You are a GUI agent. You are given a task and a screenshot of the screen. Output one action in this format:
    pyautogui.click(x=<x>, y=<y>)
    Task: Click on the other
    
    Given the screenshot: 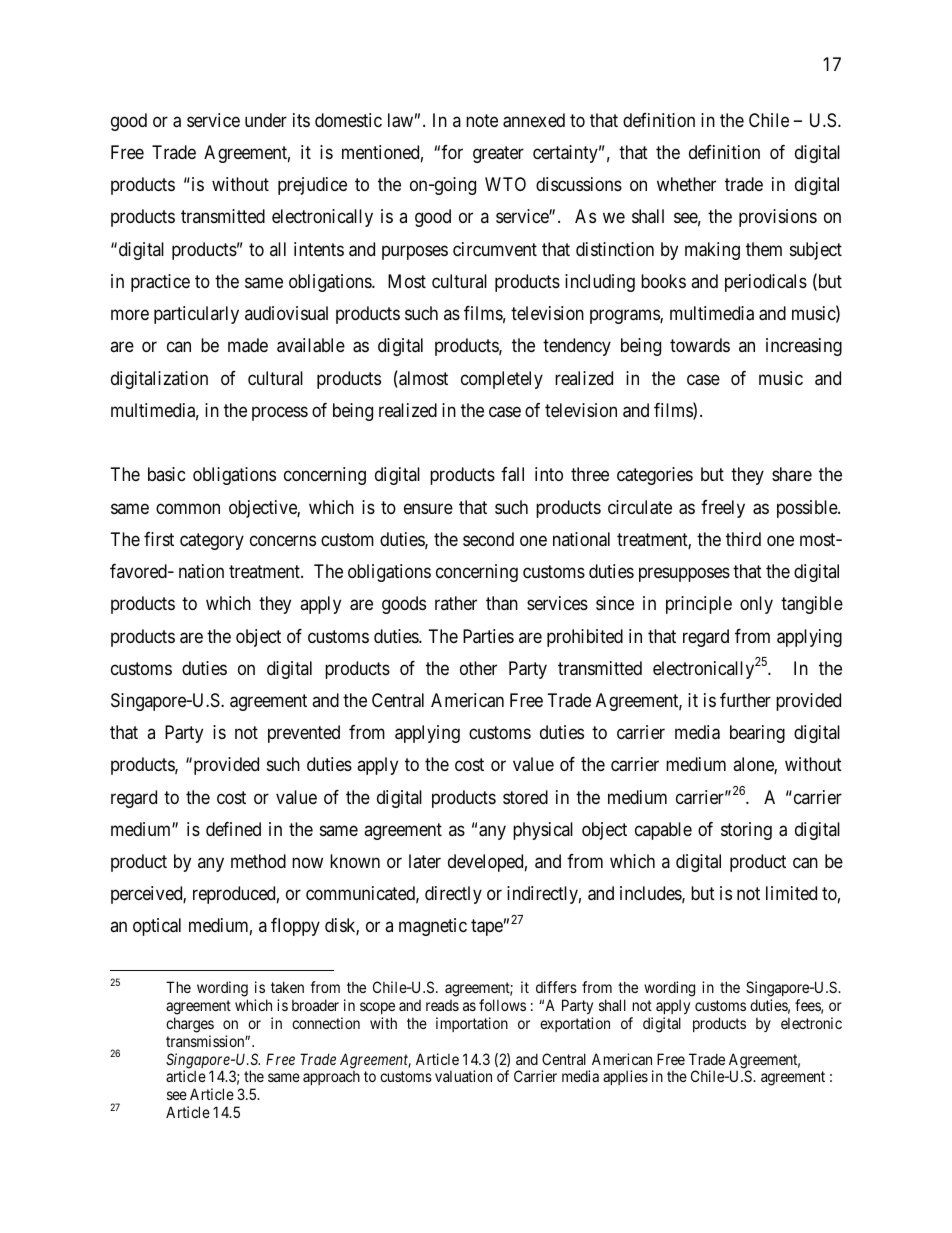 What is the action you would take?
    pyautogui.click(x=478, y=668)
